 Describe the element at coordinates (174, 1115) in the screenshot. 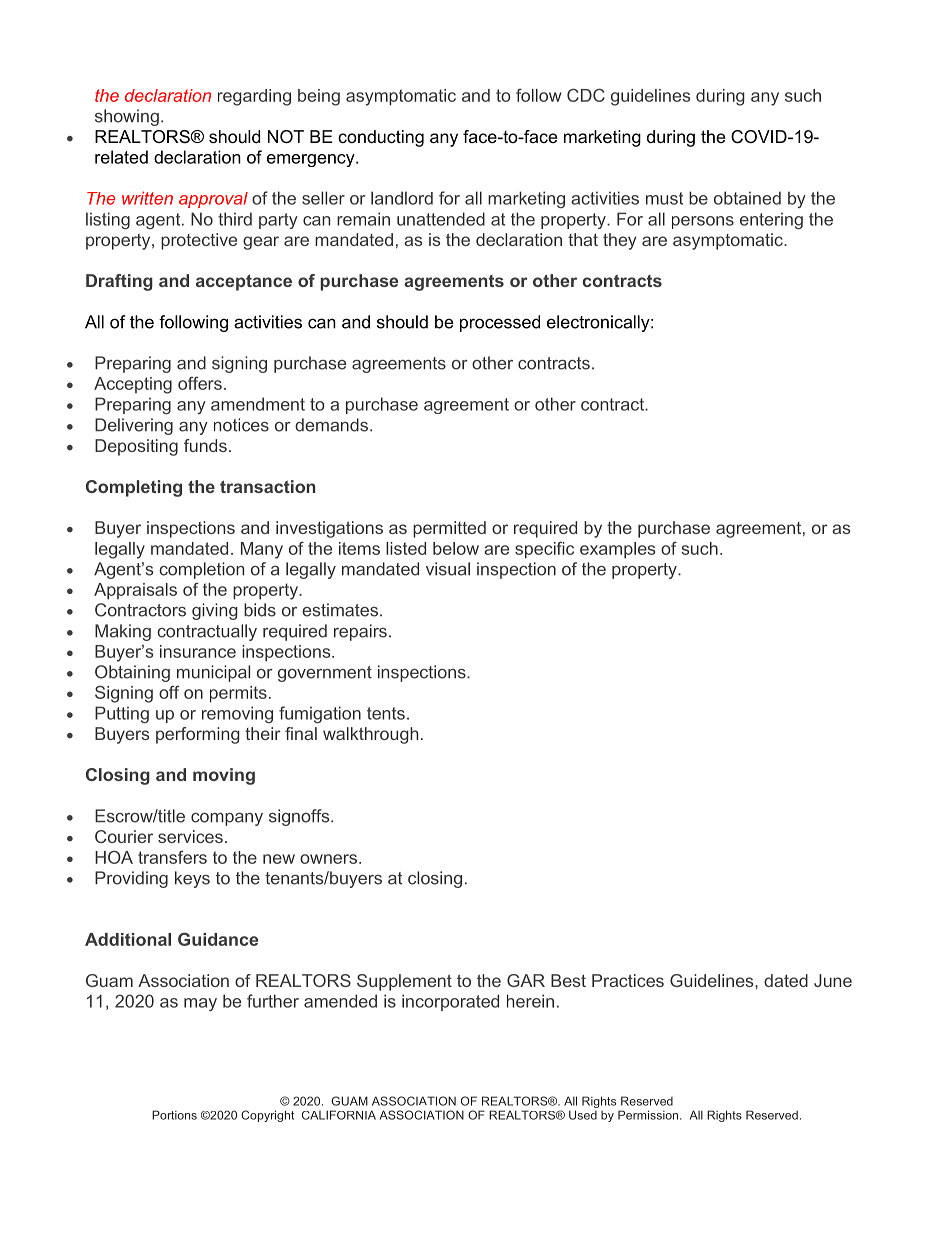

I see `Portions` at that location.
